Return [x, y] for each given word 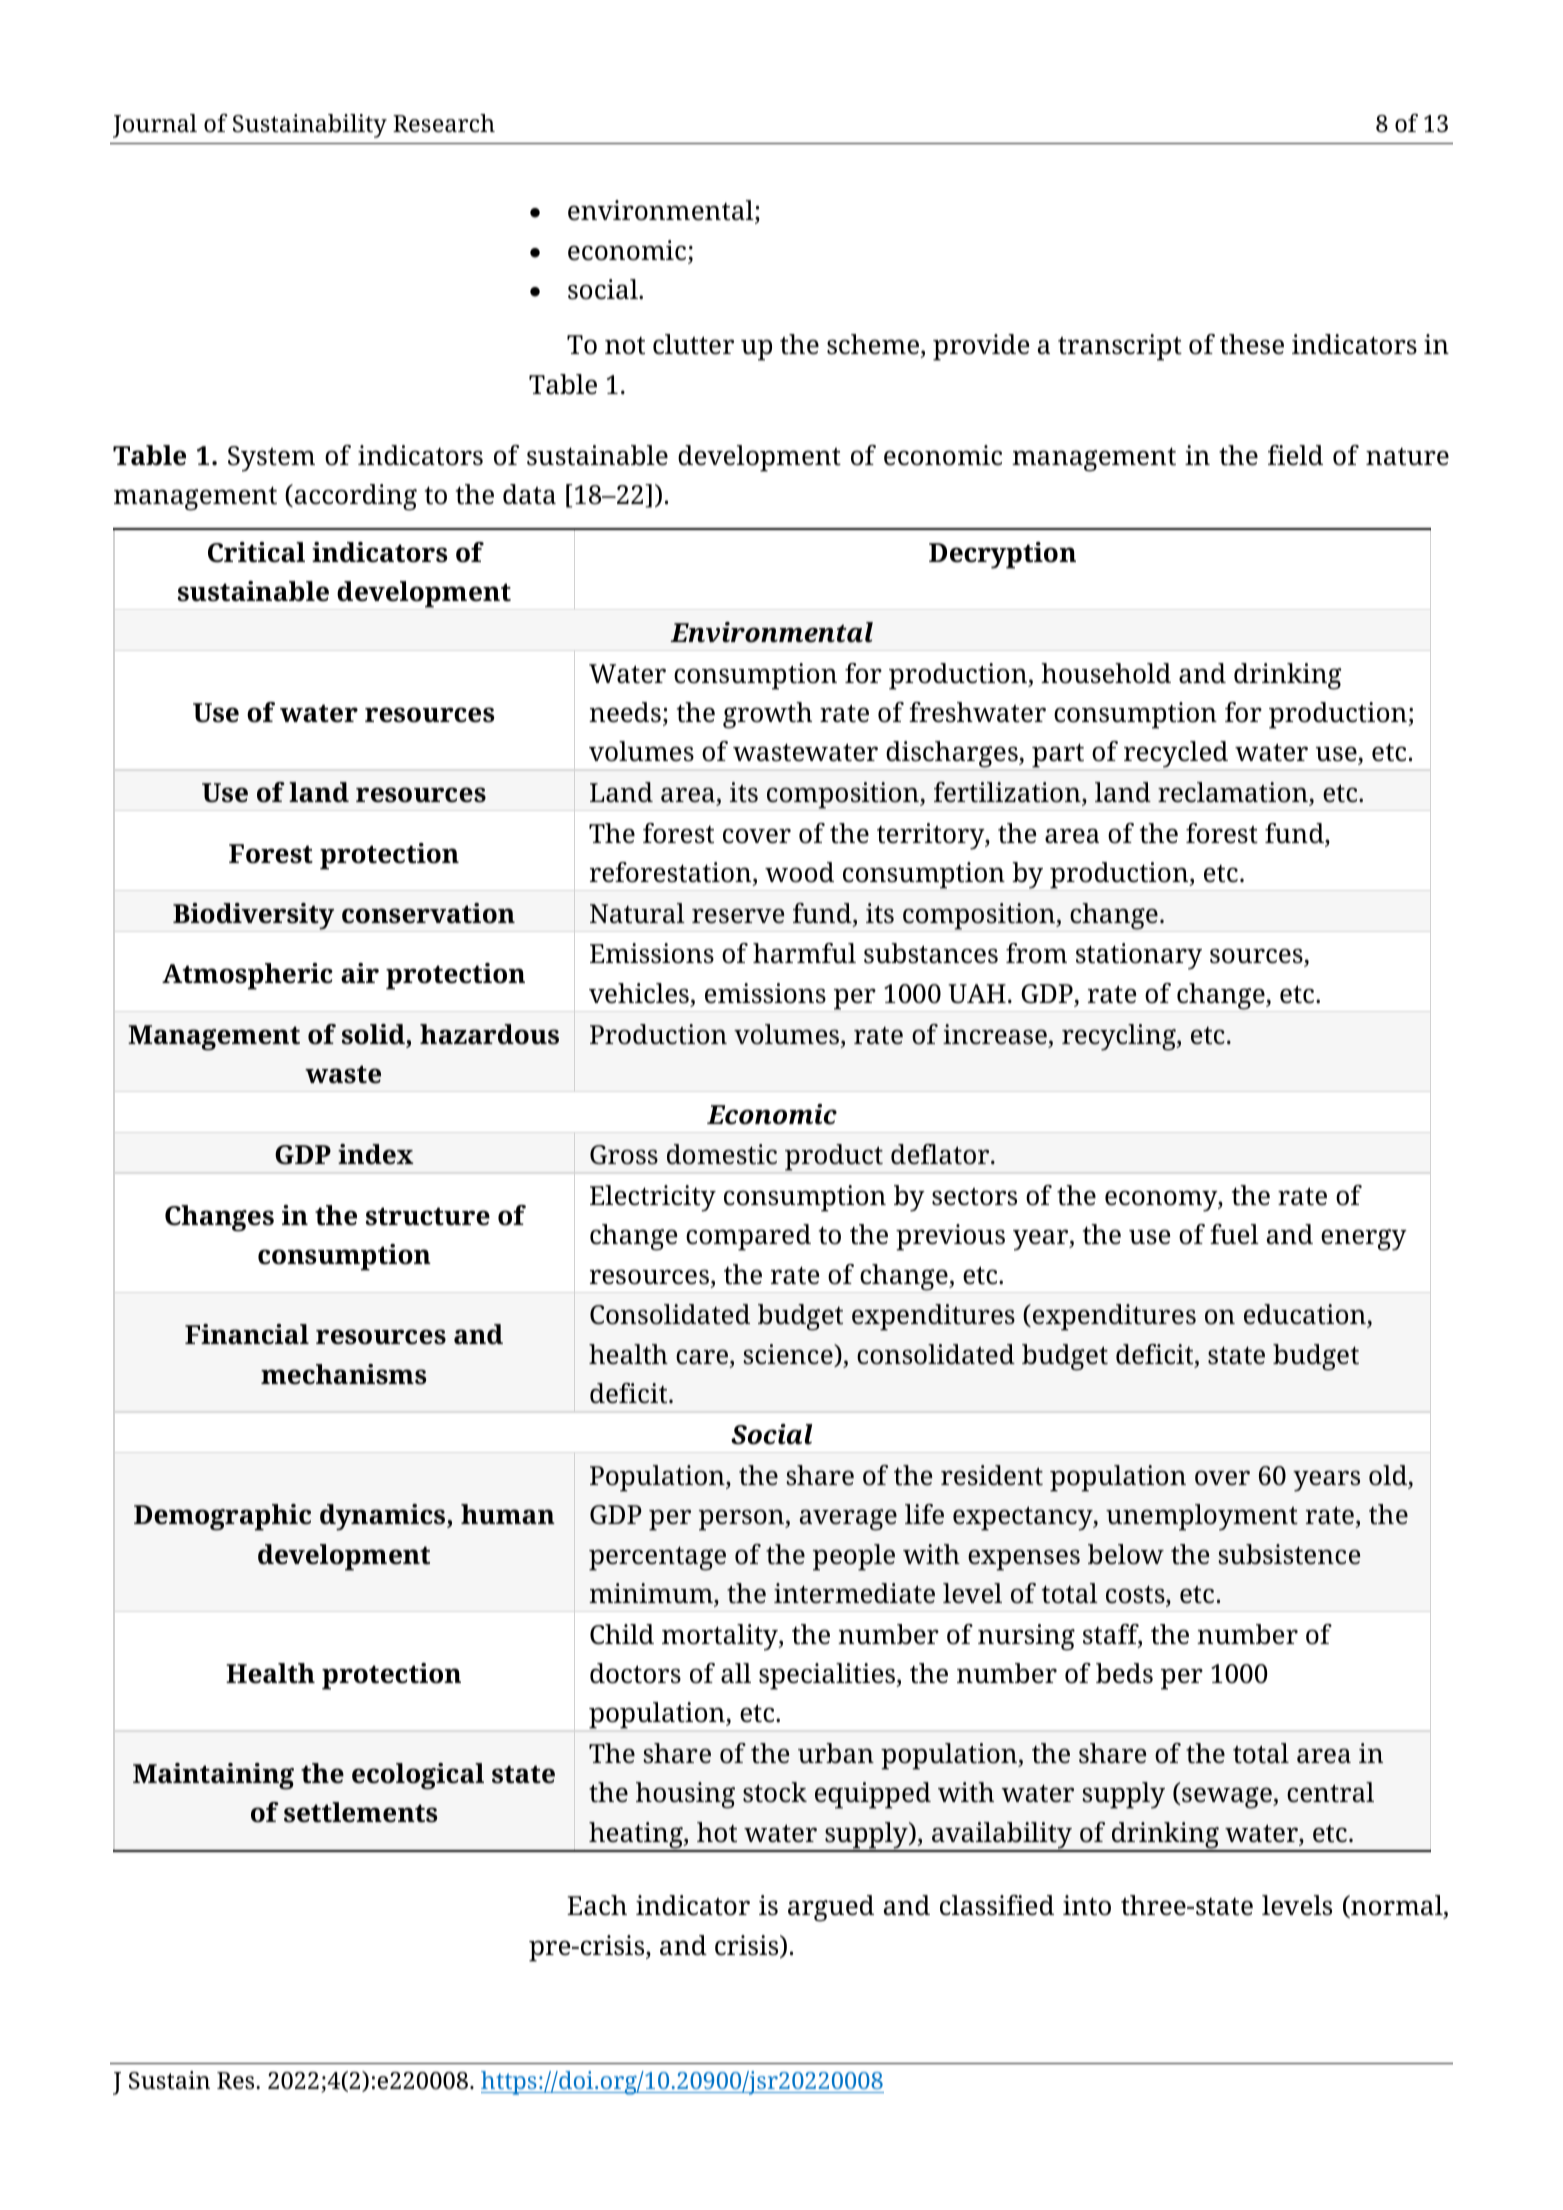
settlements [360, 1812]
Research [444, 123]
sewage [1228, 1798]
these [1252, 344]
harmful [804, 953]
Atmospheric [247, 976]
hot [717, 1832]
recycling [1120, 1037]
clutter [693, 344]
